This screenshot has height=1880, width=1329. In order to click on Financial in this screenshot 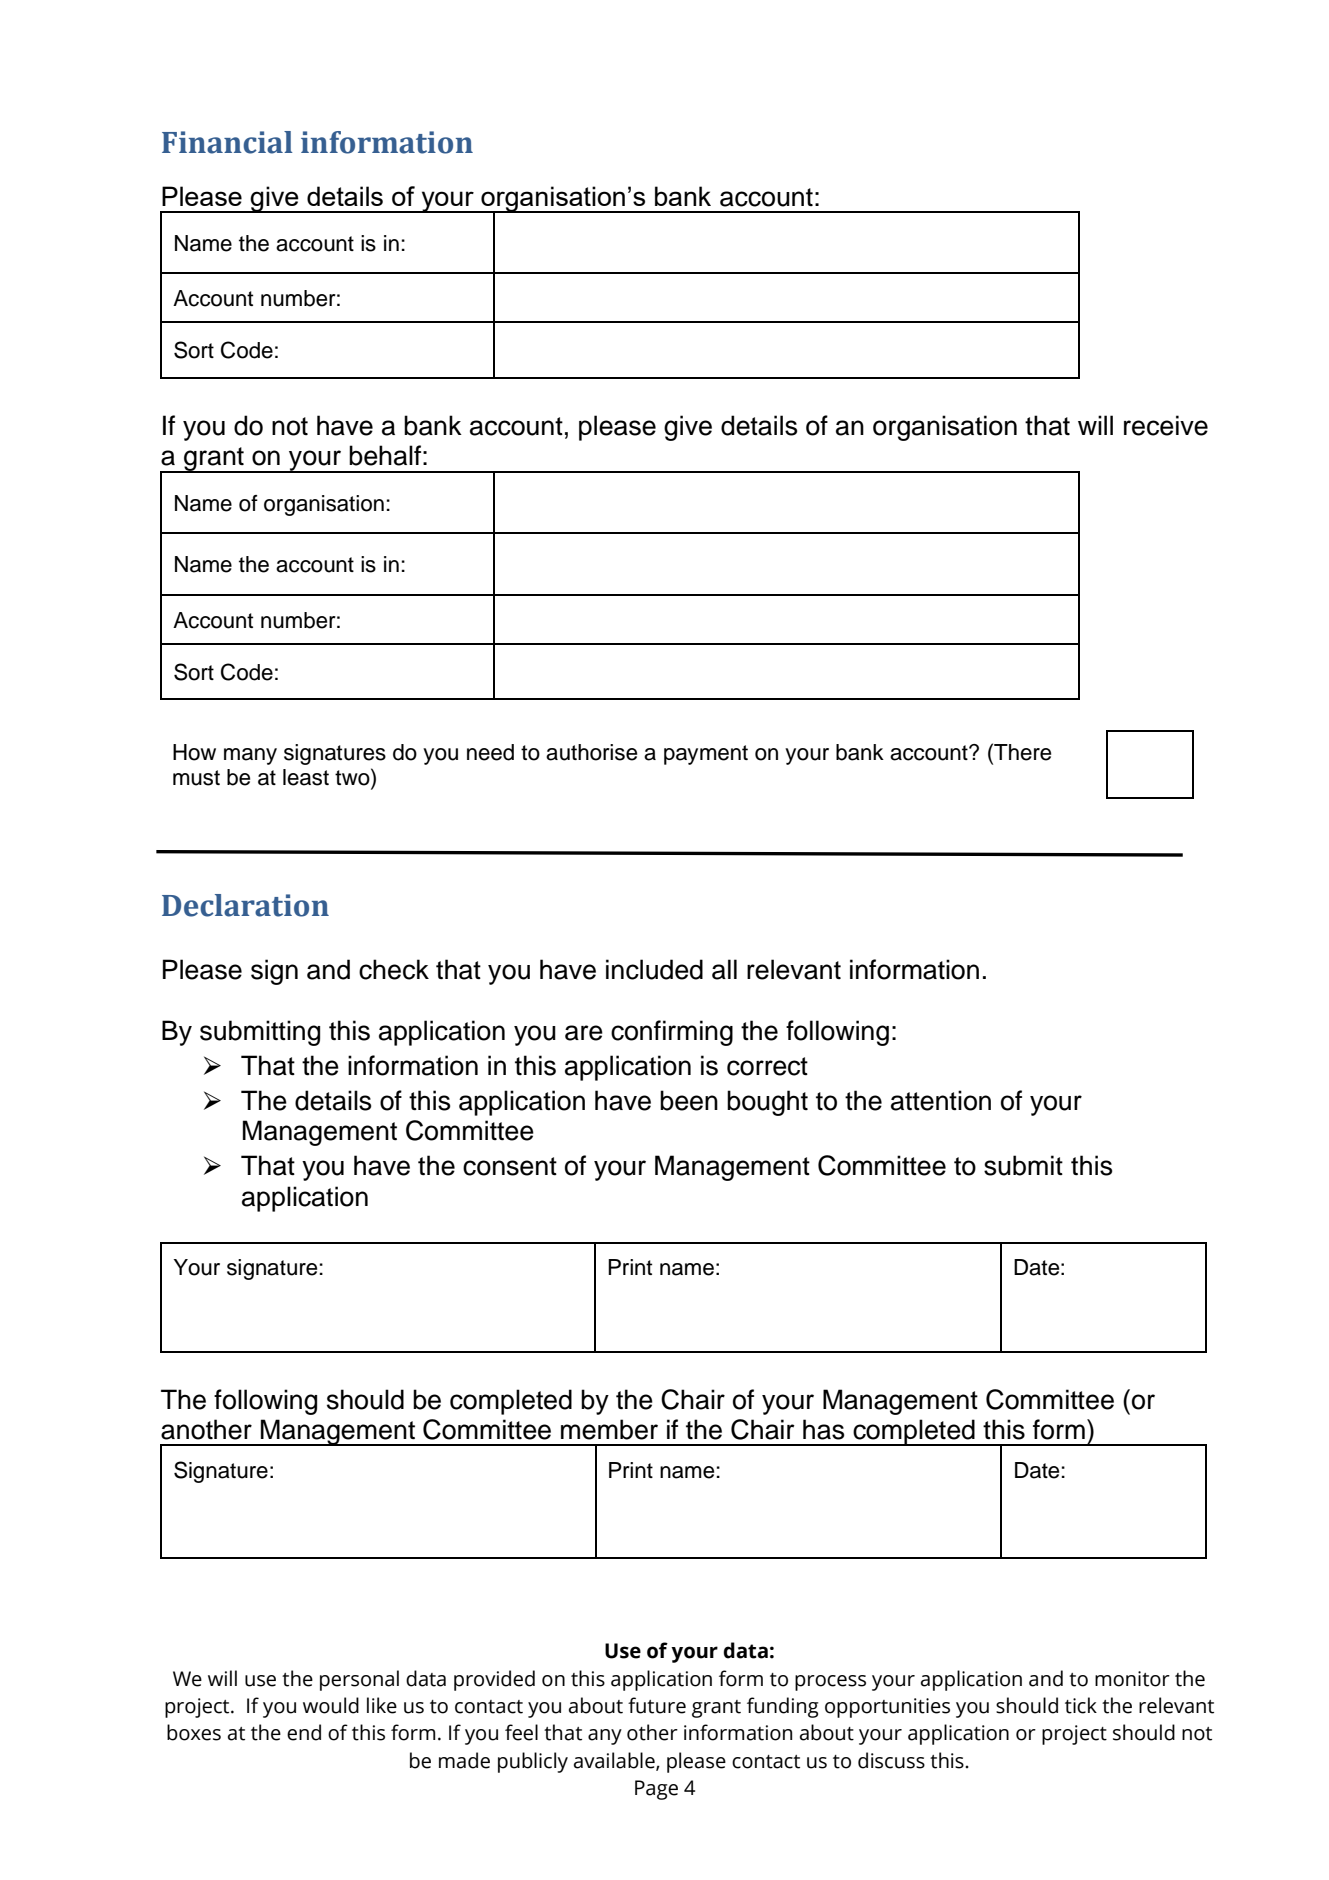, I will do `click(227, 142)`.
